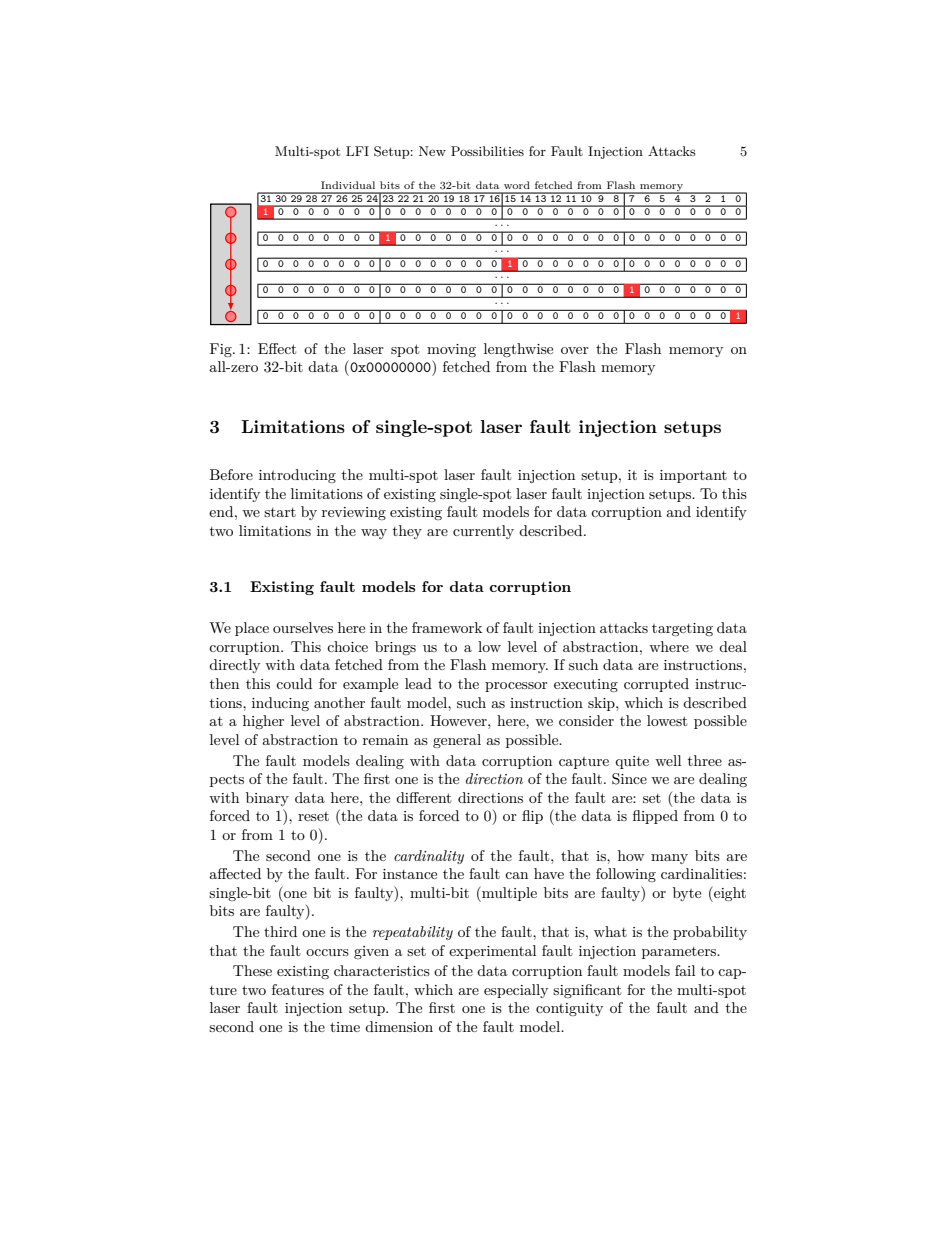  What do you see at coordinates (483, 532) in the screenshot?
I see `currently` at bounding box center [483, 532].
